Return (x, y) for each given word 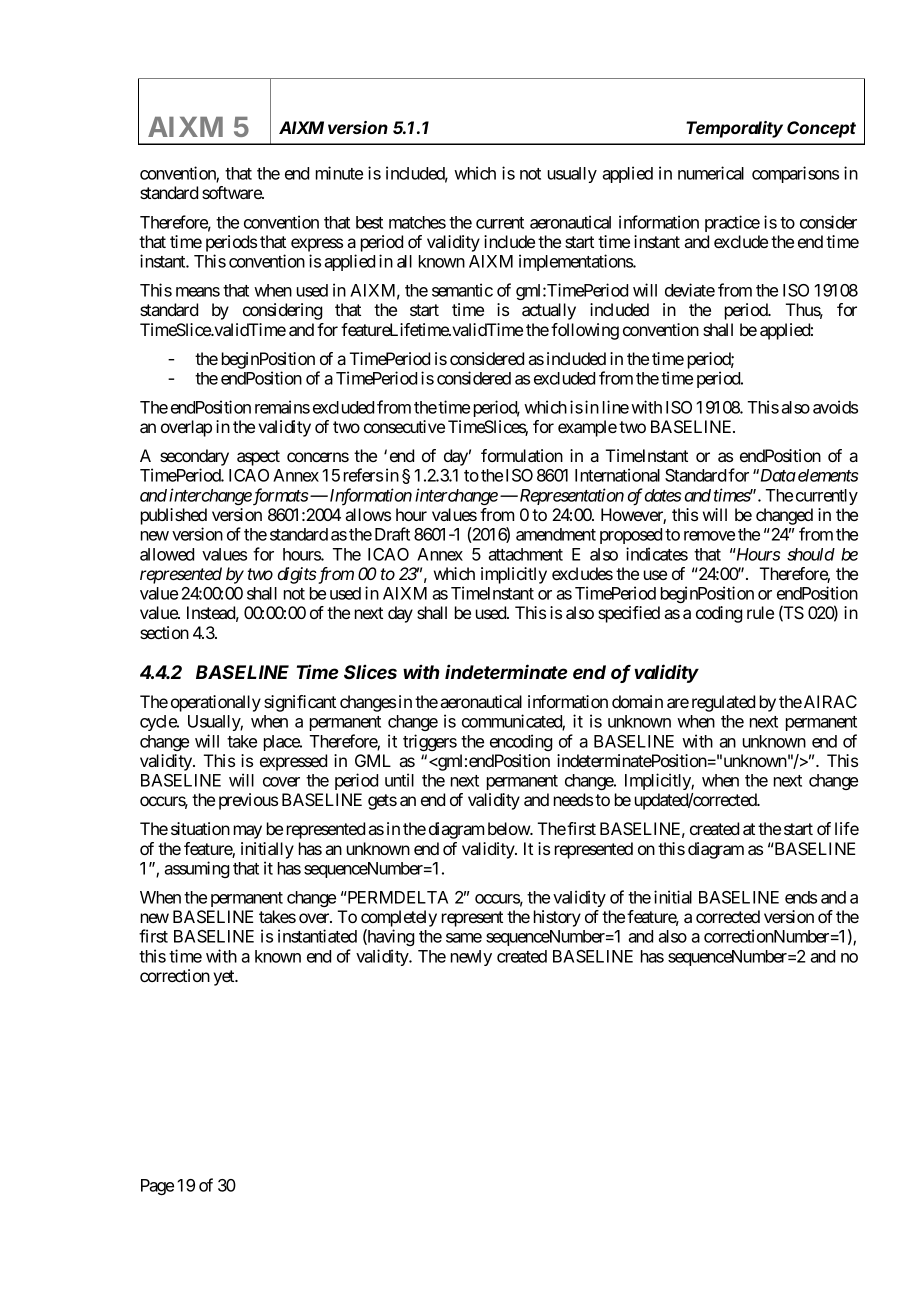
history (557, 918)
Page (157, 1187)
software (232, 192)
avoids (835, 407)
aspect (258, 458)
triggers (430, 742)
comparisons (795, 174)
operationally (216, 703)
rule (760, 612)
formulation (522, 455)
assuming (196, 869)
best (369, 222)
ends (801, 897)
